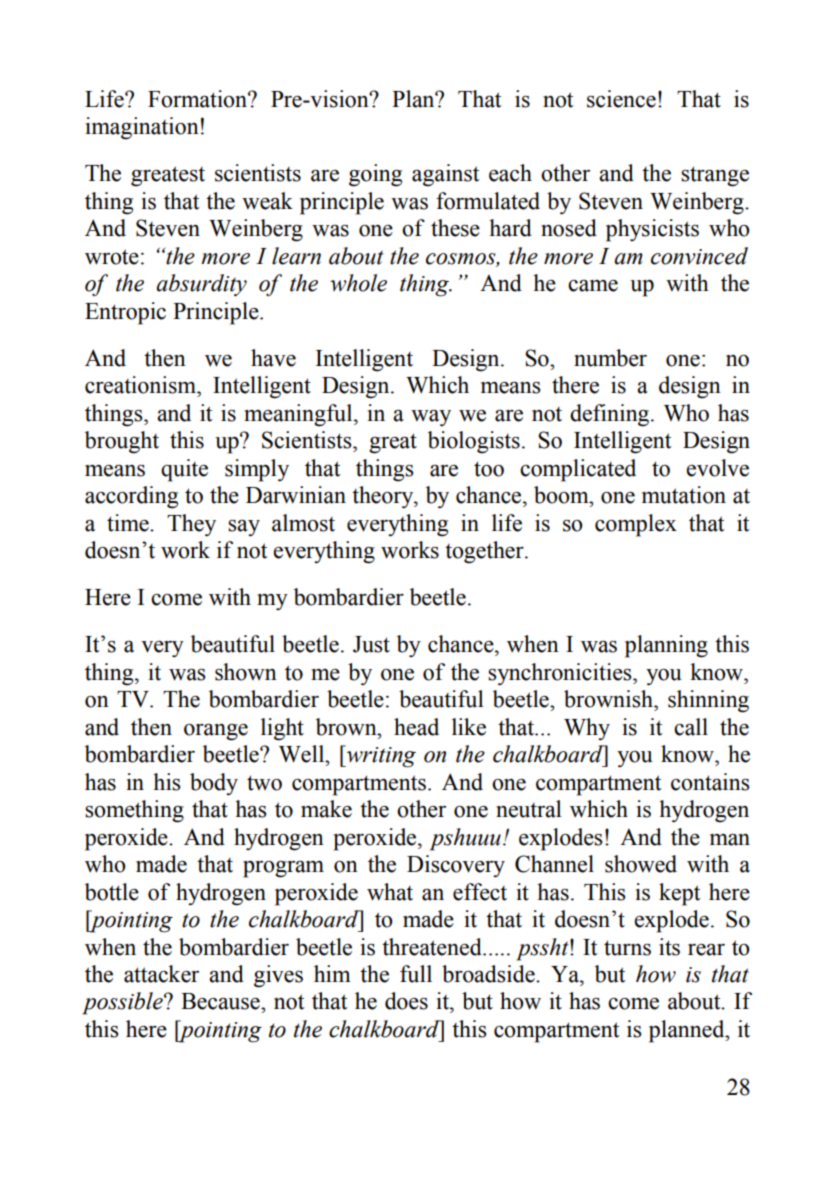 The image size is (836, 1184). Describe the element at coordinates (191, 525) in the page. I see `They` at that location.
